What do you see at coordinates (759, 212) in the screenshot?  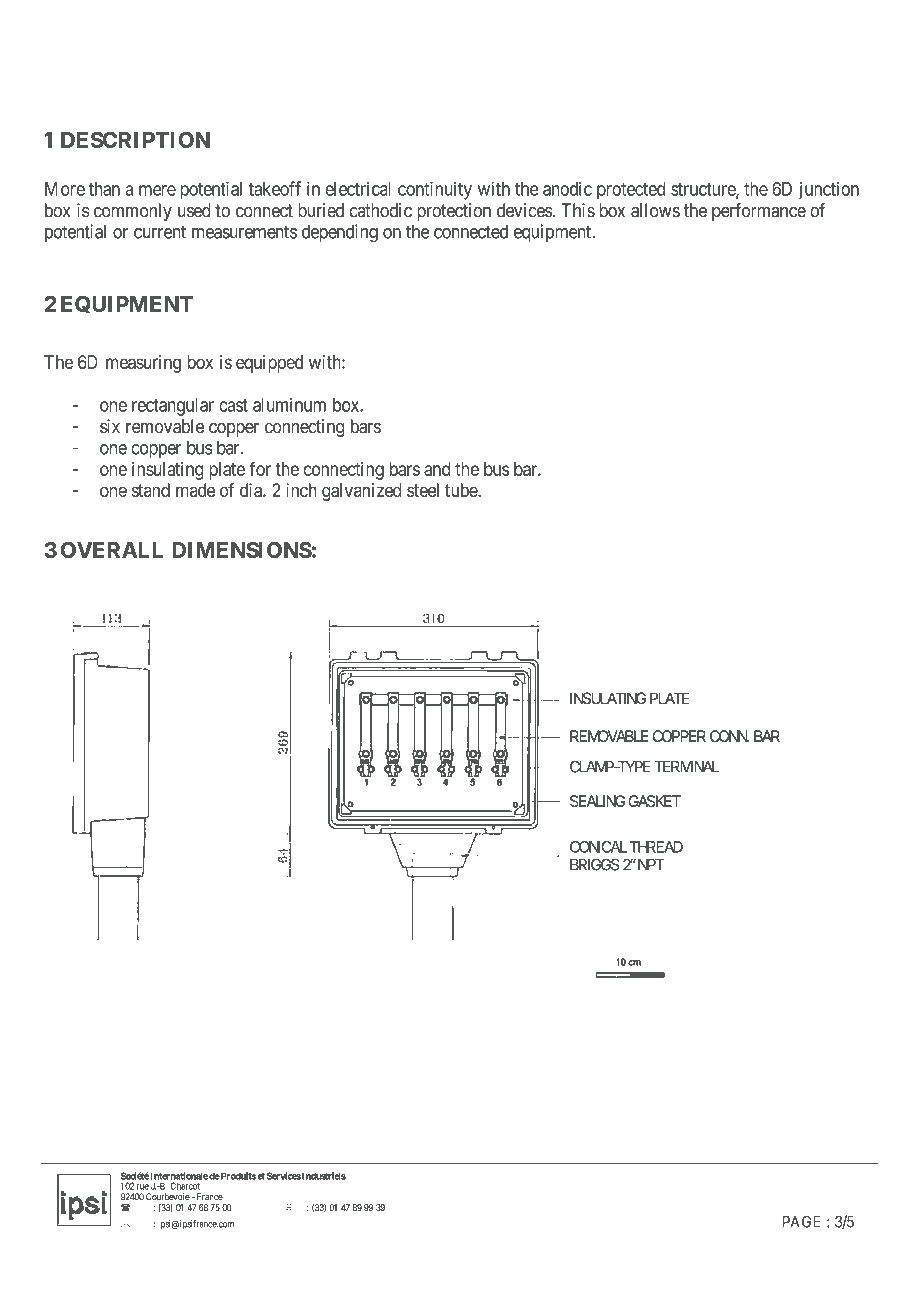 I see `performance` at bounding box center [759, 212].
